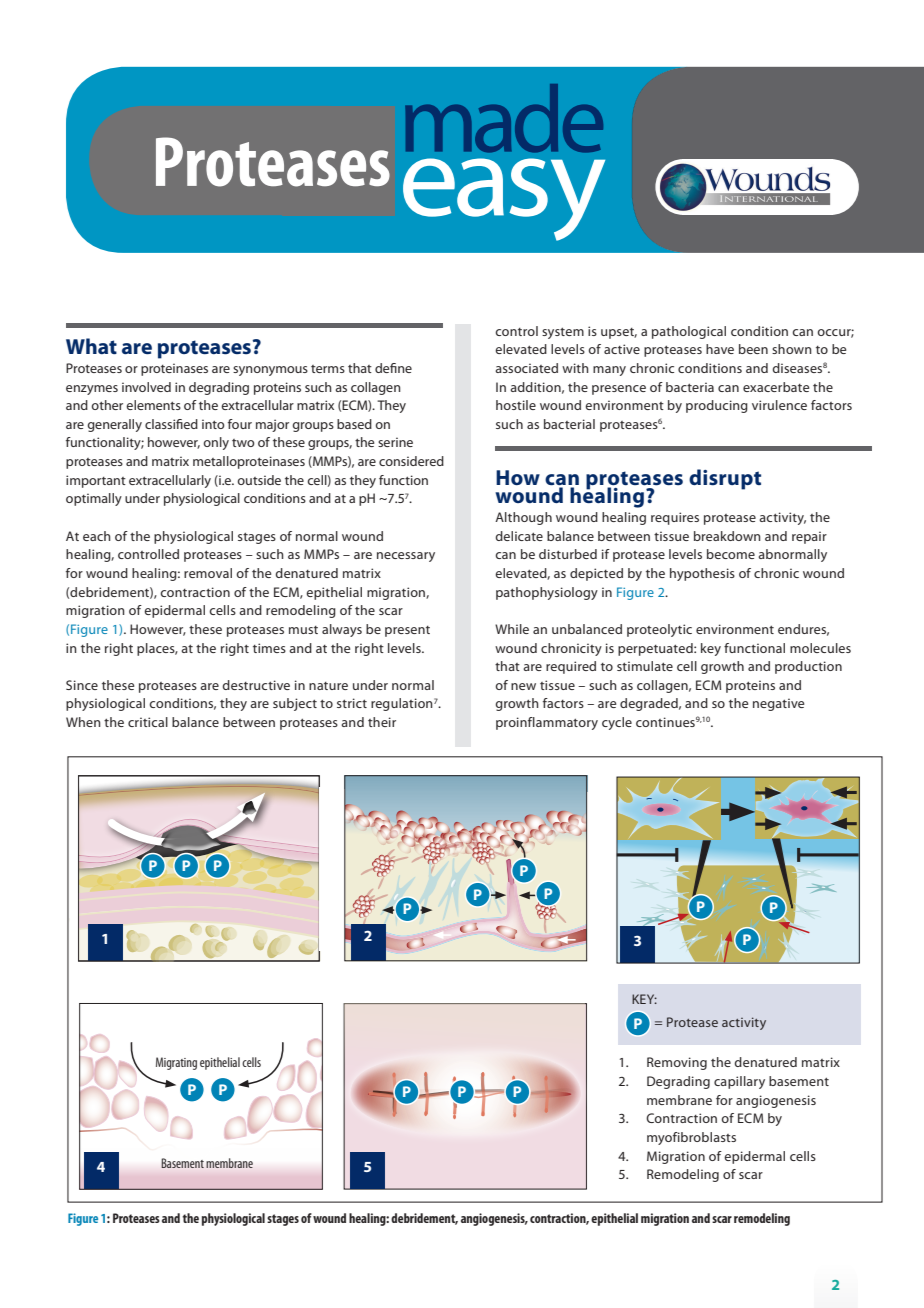  Describe the element at coordinates (504, 118) in the screenshot. I see `made` at that location.
